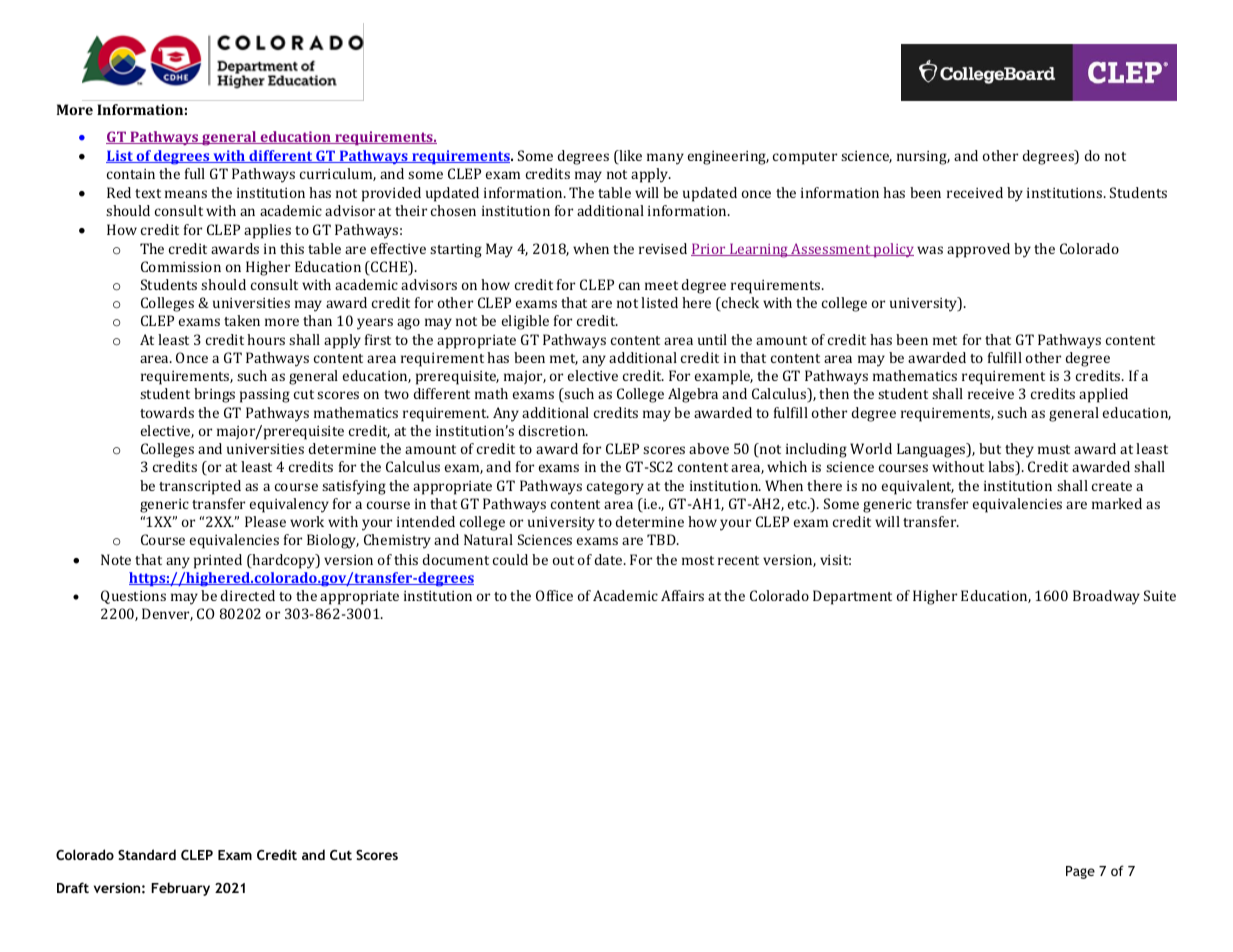 The width and height of the screenshot is (1233, 952). Describe the element at coordinates (248, 595) in the screenshot. I see `directed` at that location.
